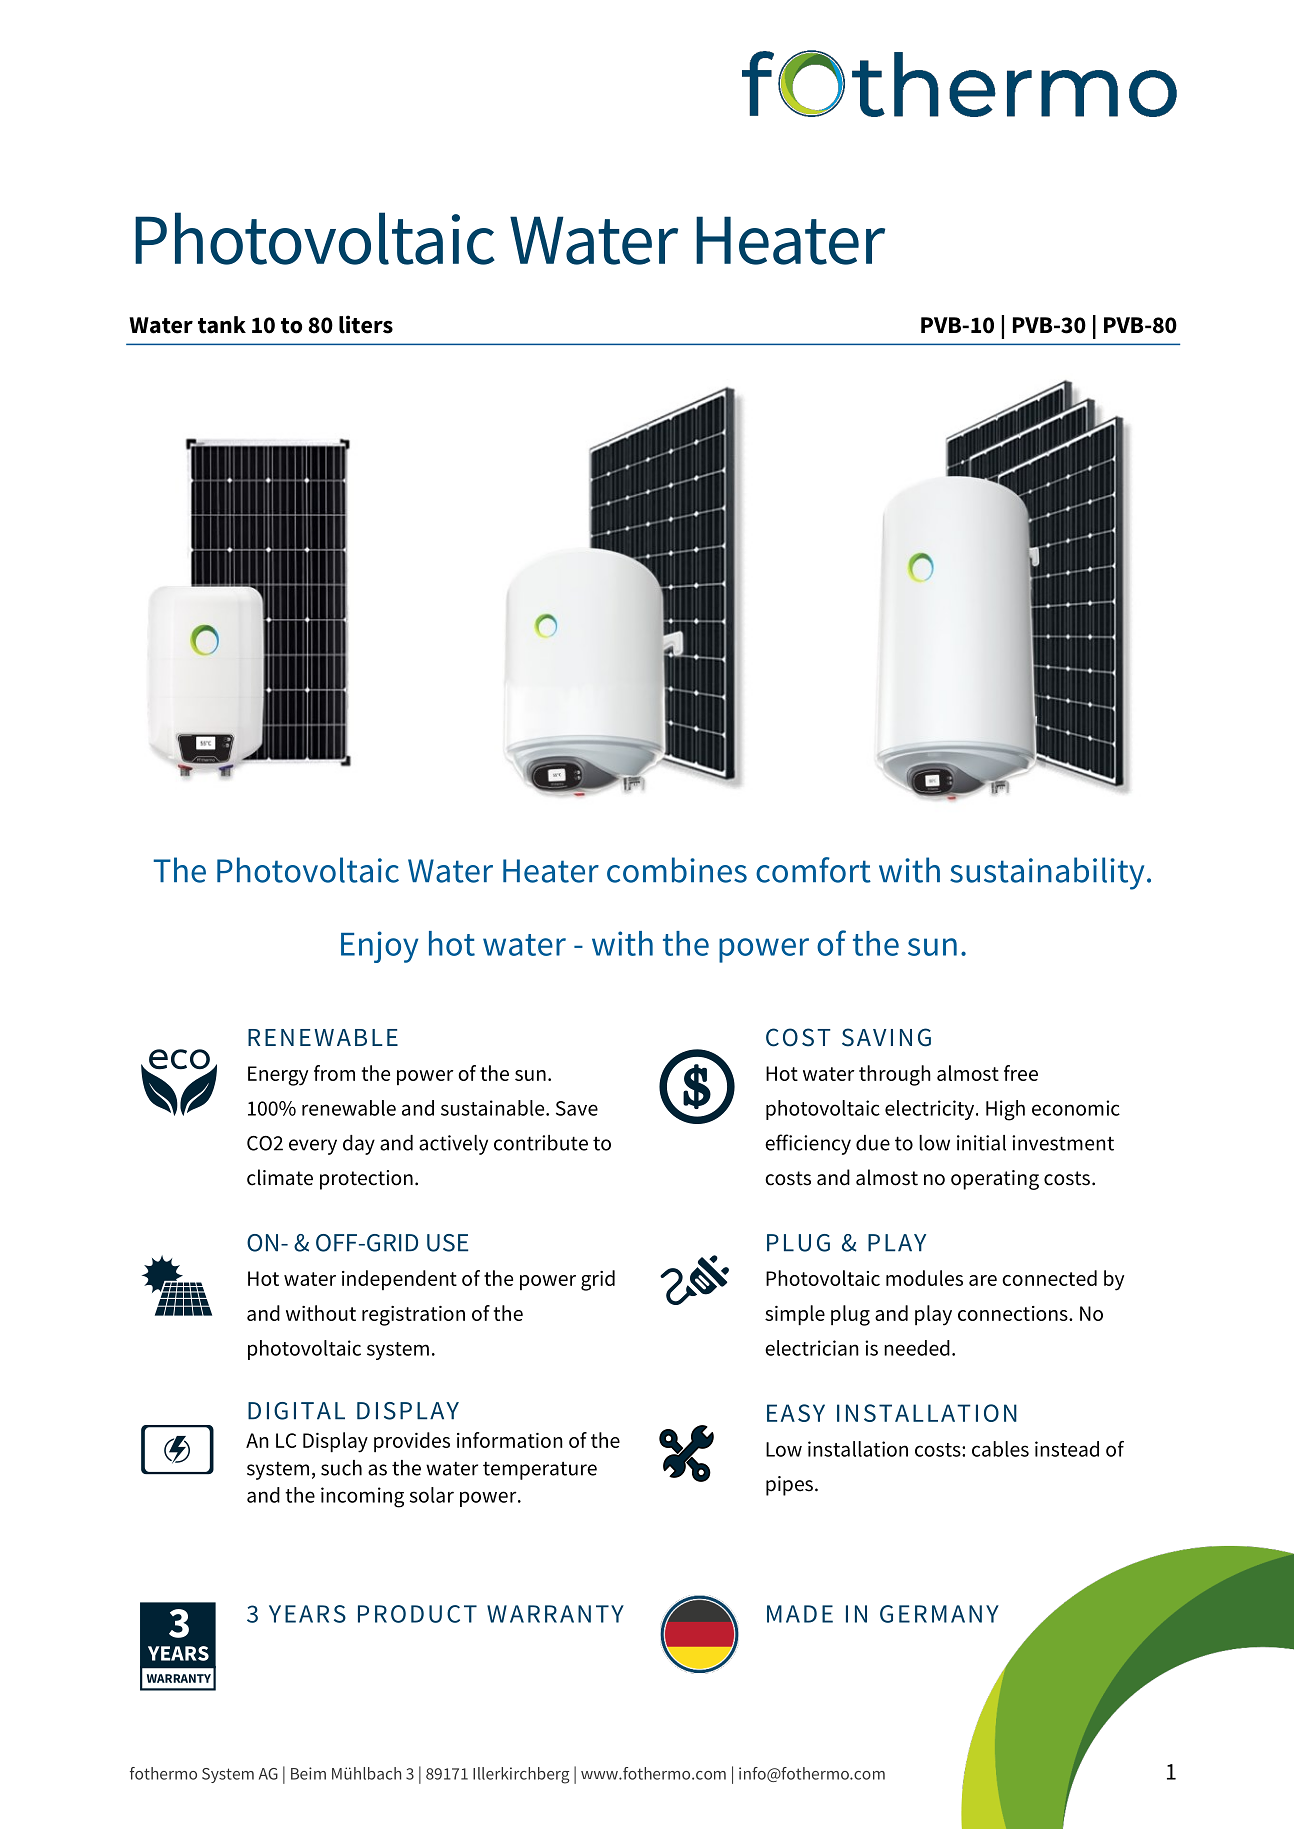  I want to click on independent, so click(399, 1280).
